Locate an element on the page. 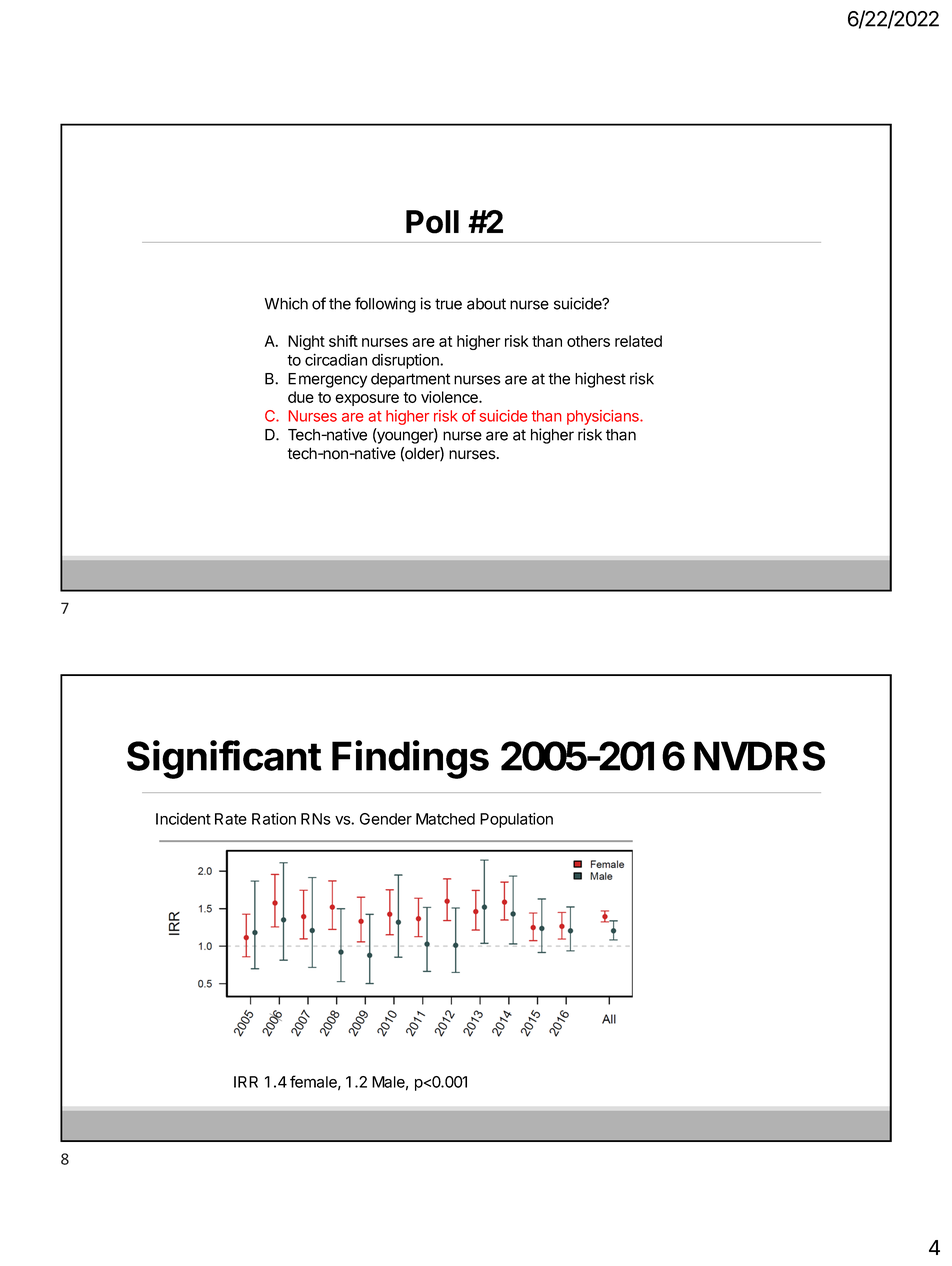  physicians is located at coordinates (604, 417).
